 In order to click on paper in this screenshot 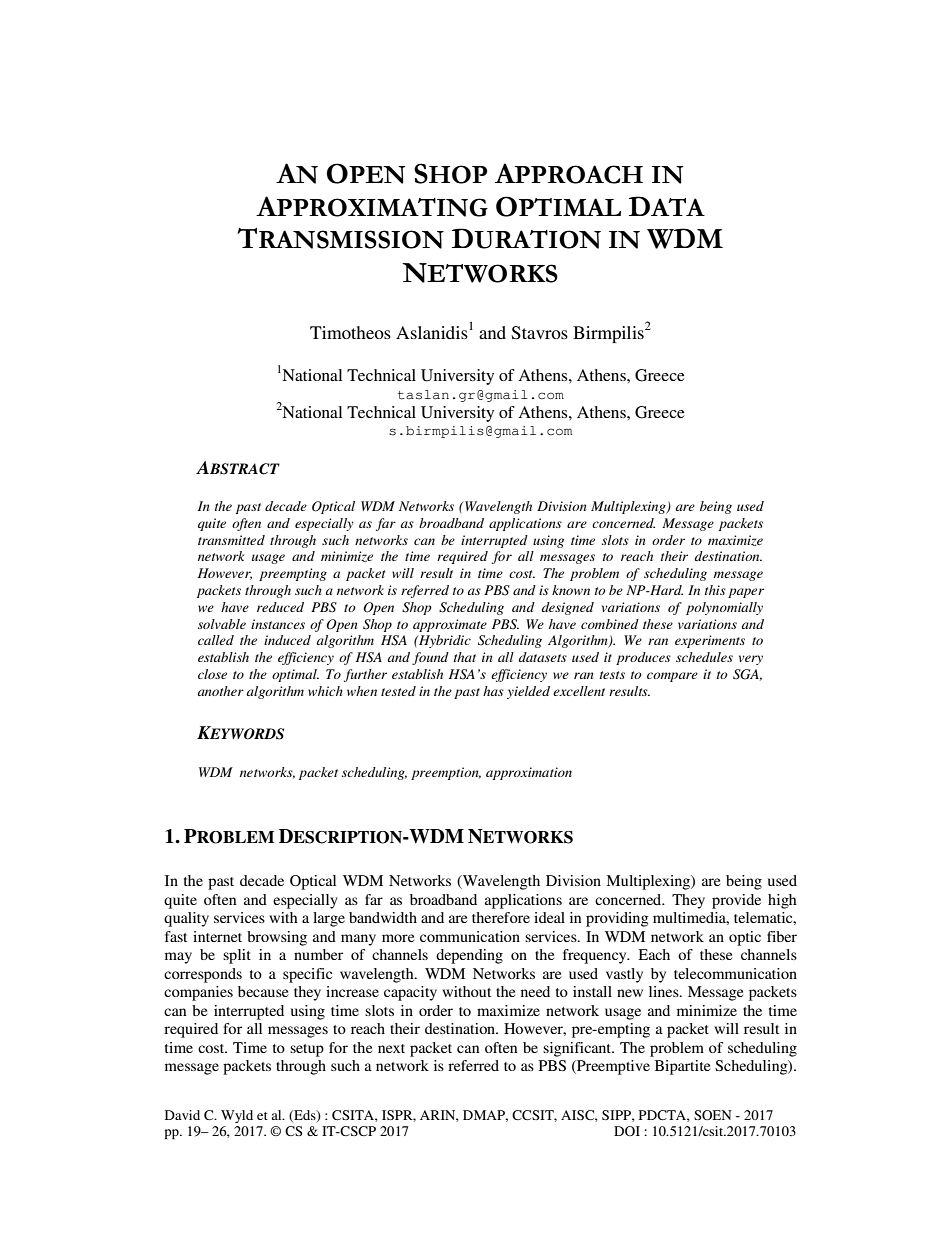, I will do `click(746, 593)`.
